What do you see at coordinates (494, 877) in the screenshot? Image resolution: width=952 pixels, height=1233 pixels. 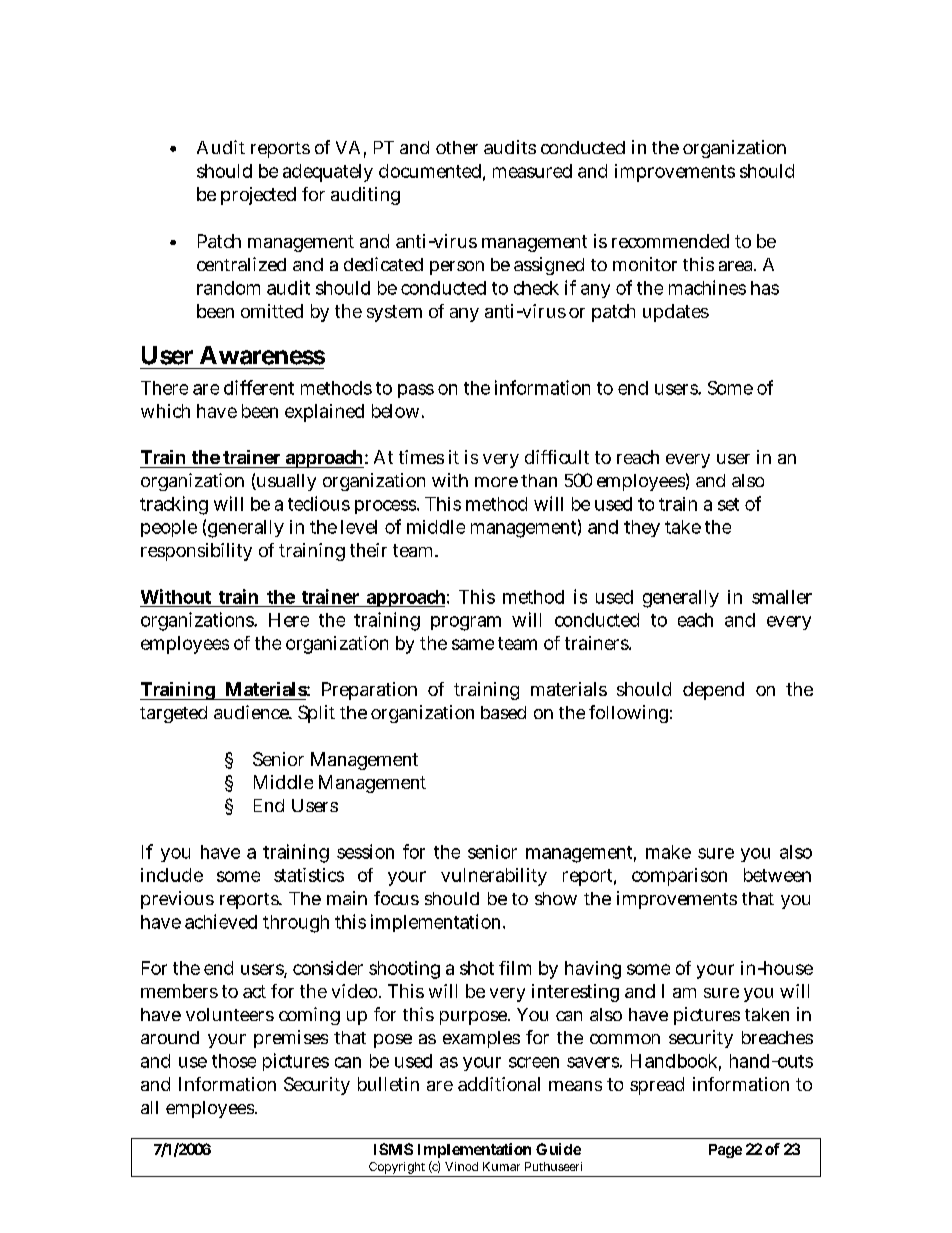 I see `vulnerability` at bounding box center [494, 877].
